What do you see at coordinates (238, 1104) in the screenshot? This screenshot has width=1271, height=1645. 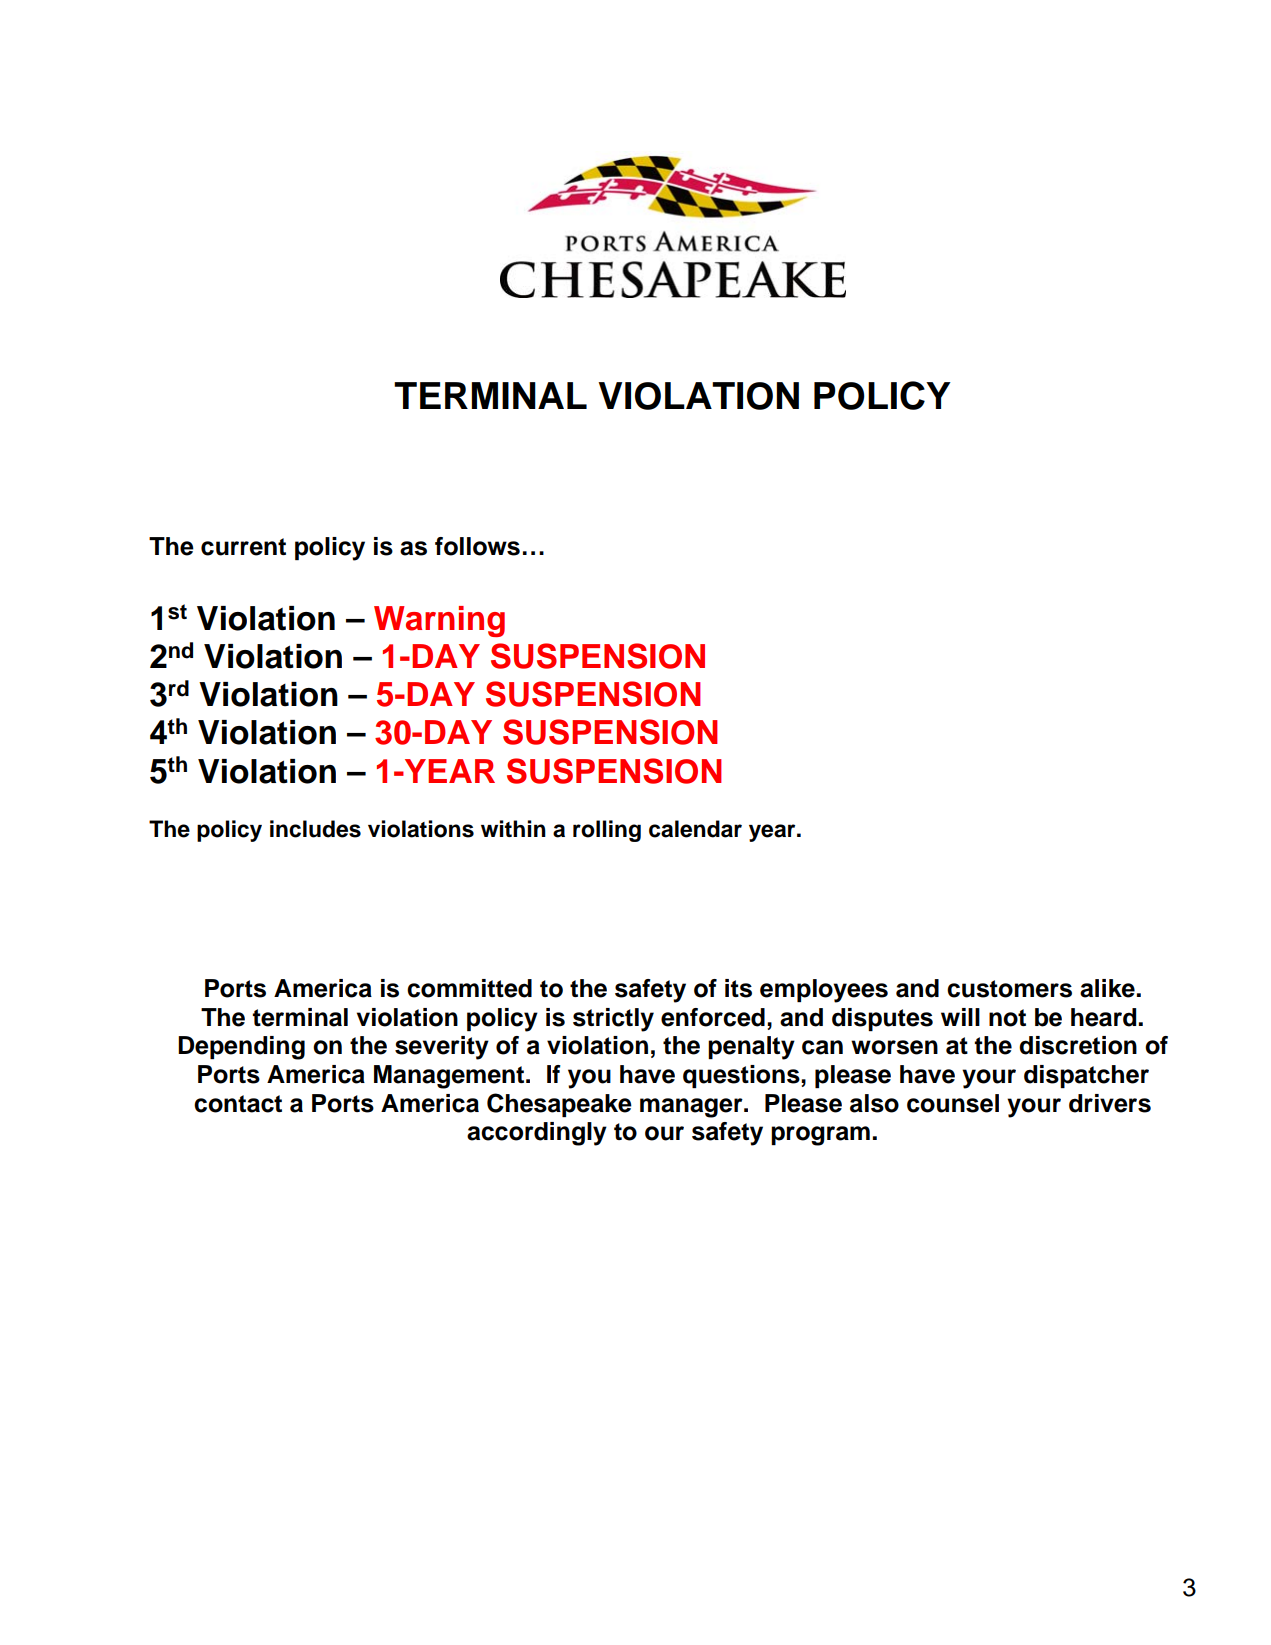 I see `contact` at bounding box center [238, 1104].
